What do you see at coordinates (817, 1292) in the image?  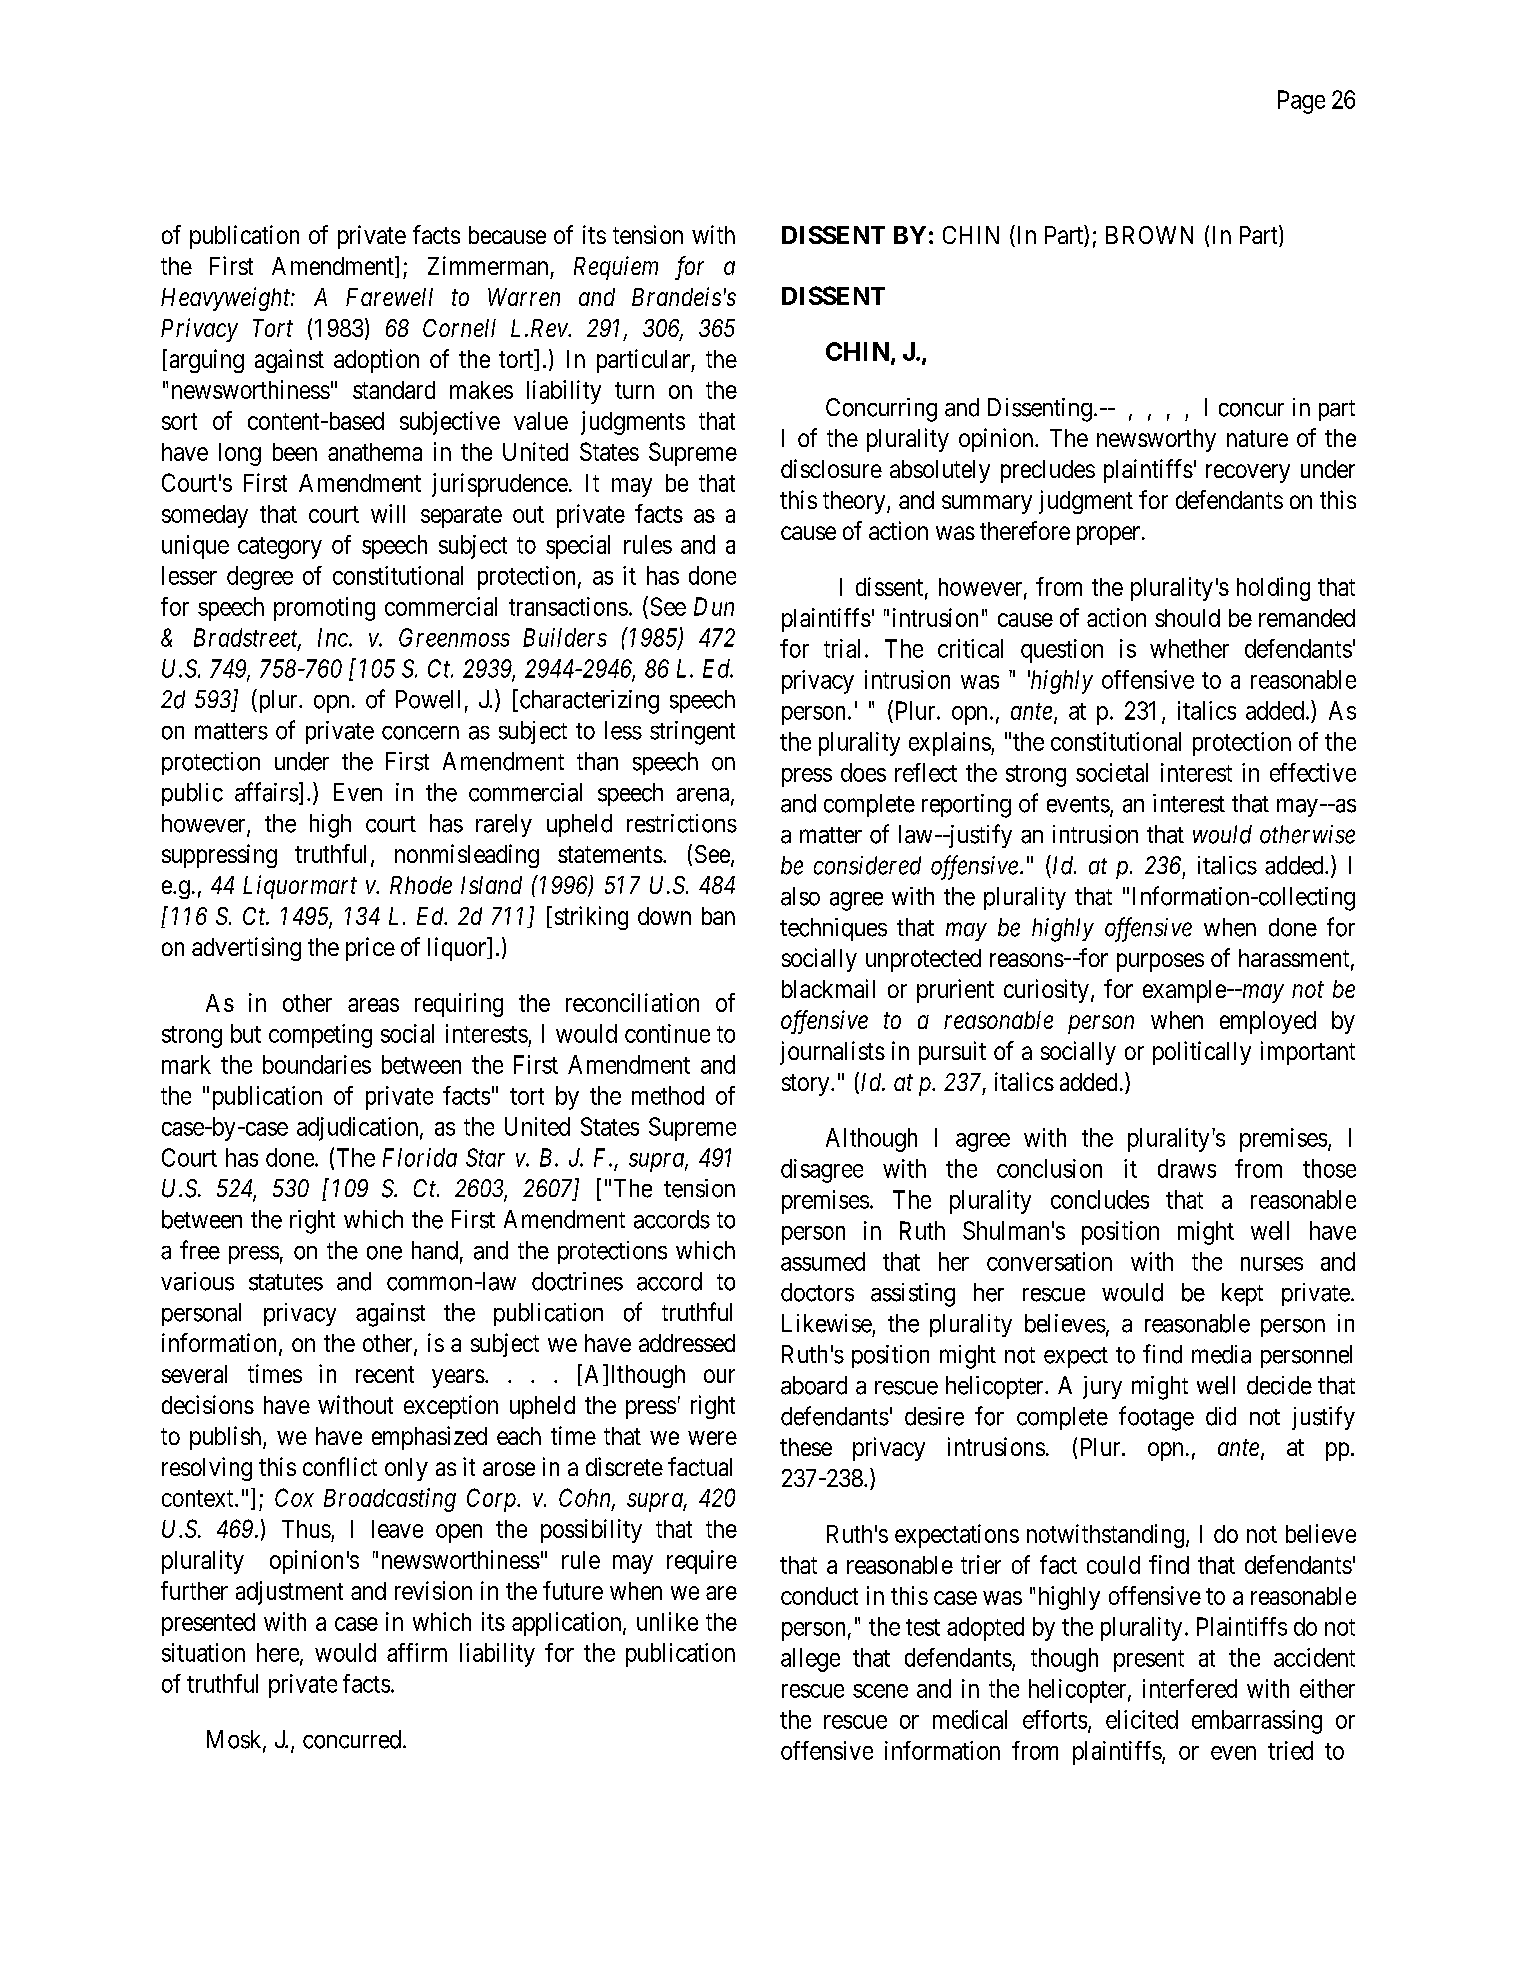 I see `doctors` at bounding box center [817, 1292].
